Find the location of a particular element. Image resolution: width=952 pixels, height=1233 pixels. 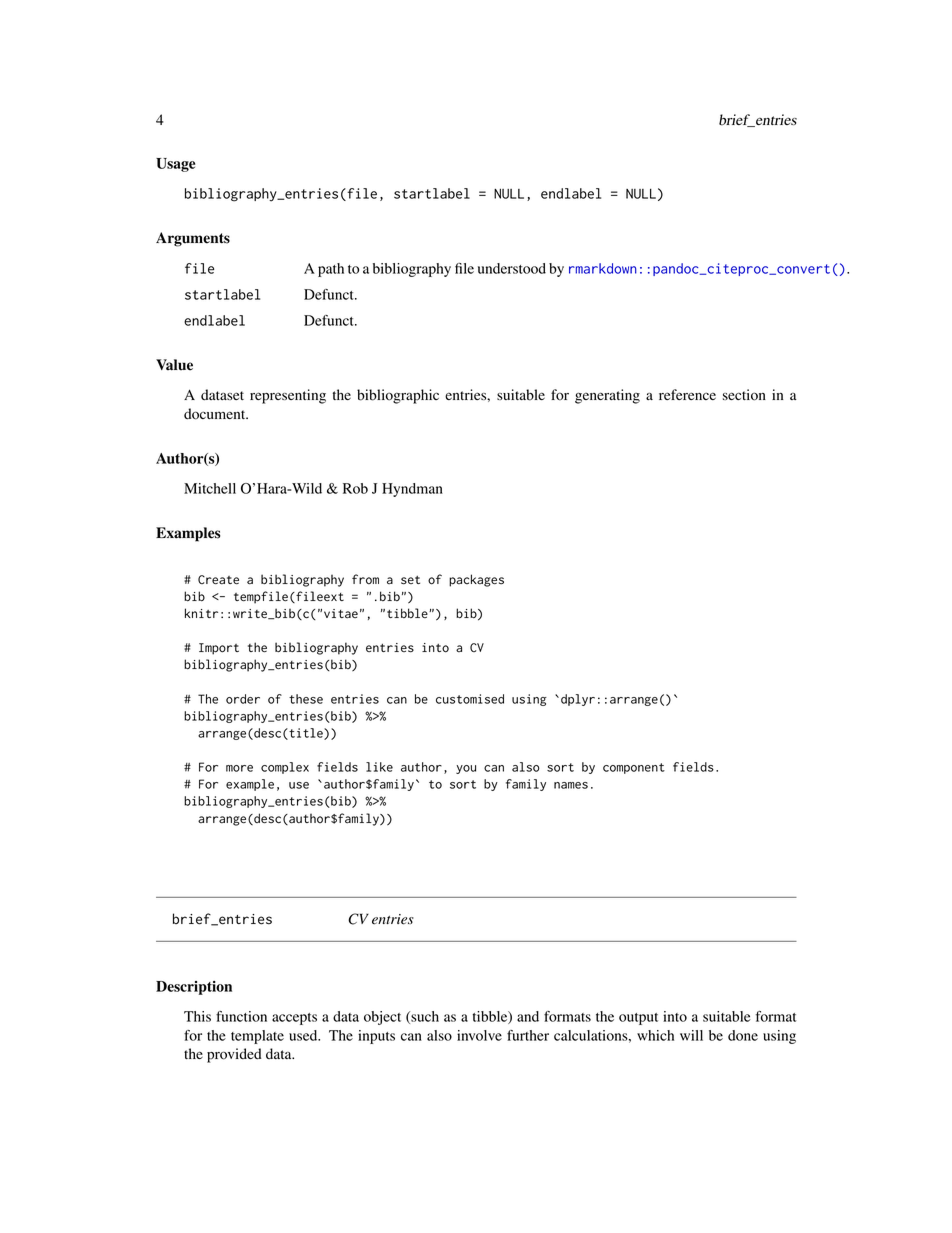

involve is located at coordinates (479, 1035).
